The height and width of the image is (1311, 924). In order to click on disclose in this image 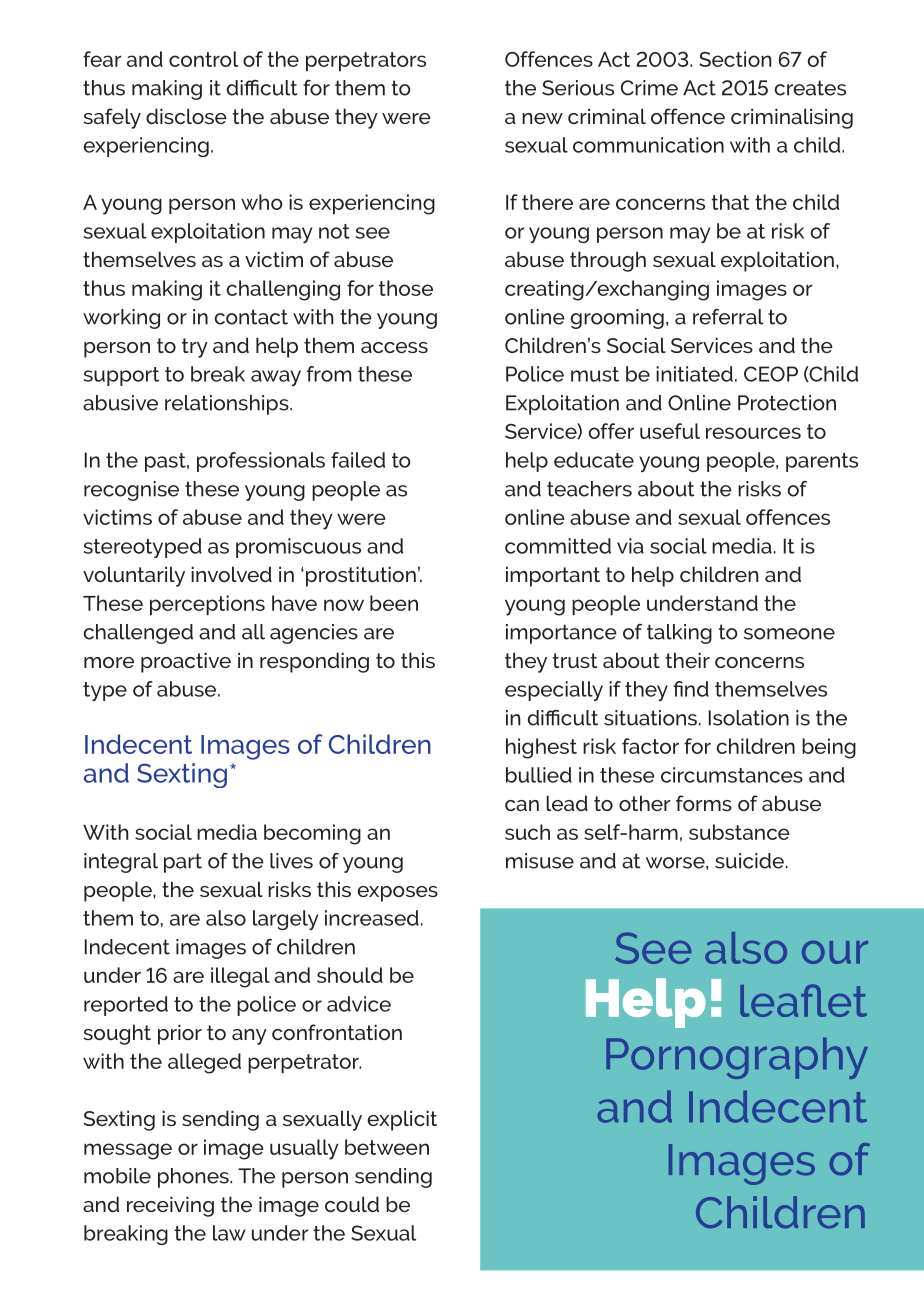, I will do `click(186, 116)`.
